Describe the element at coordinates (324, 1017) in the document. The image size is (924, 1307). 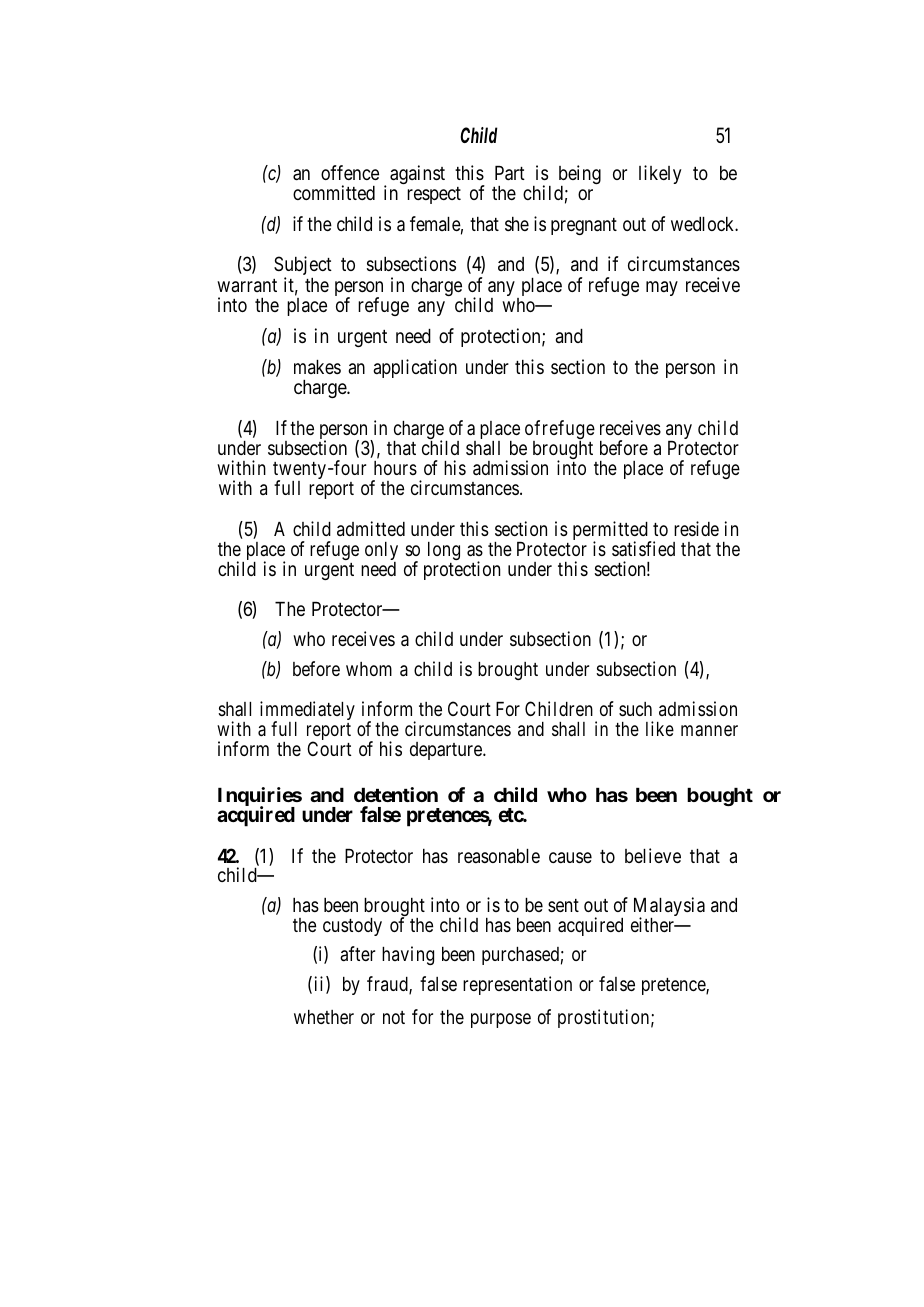
I see `whether` at that location.
